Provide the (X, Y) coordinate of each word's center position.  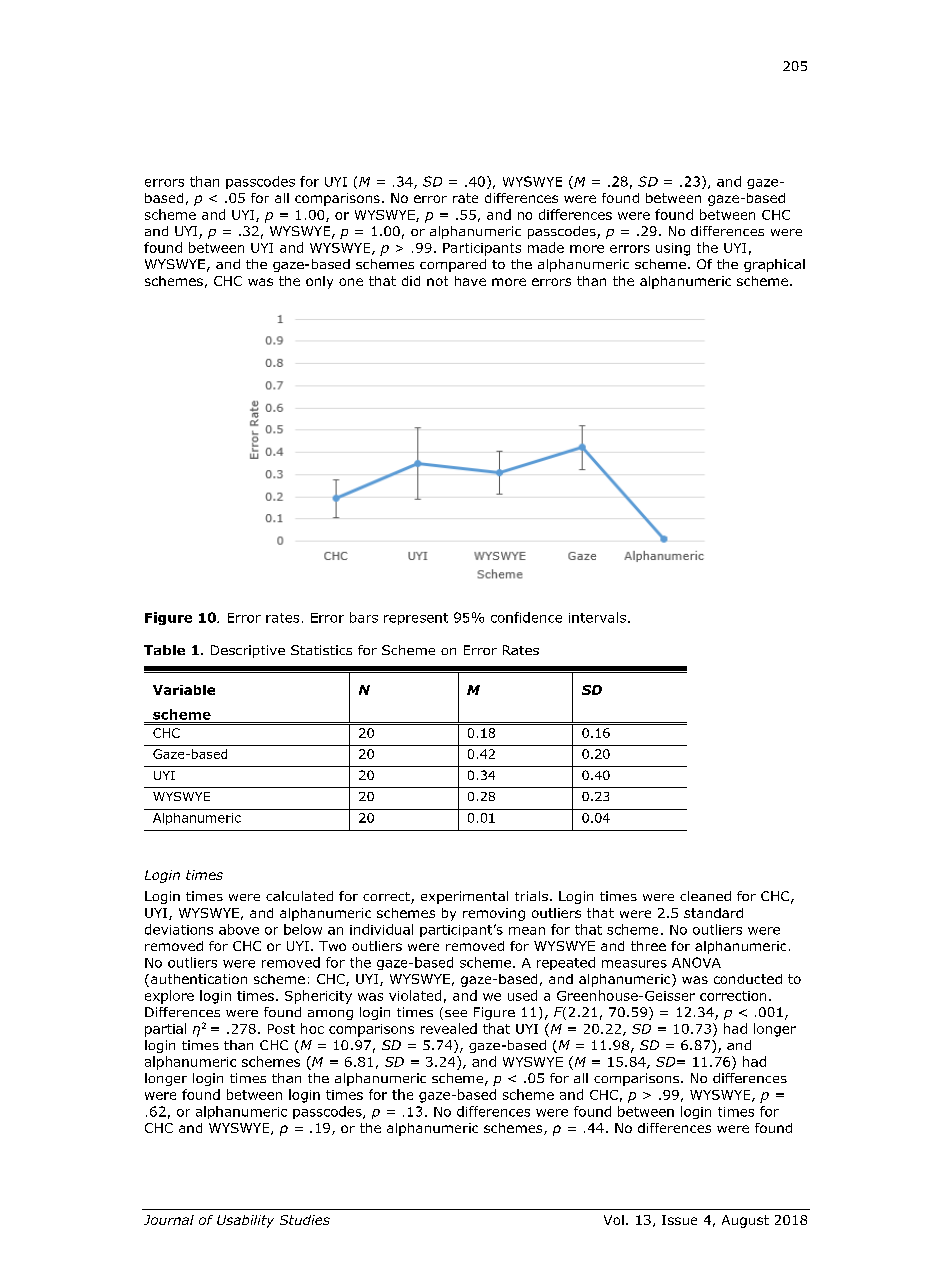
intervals (597, 617)
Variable (184, 690)
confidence (526, 617)
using (673, 249)
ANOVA (696, 962)
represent (416, 619)
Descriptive (248, 651)
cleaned (705, 896)
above (239, 929)
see (456, 1013)
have (470, 281)
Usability (245, 1221)
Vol (614, 1220)
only (319, 282)
